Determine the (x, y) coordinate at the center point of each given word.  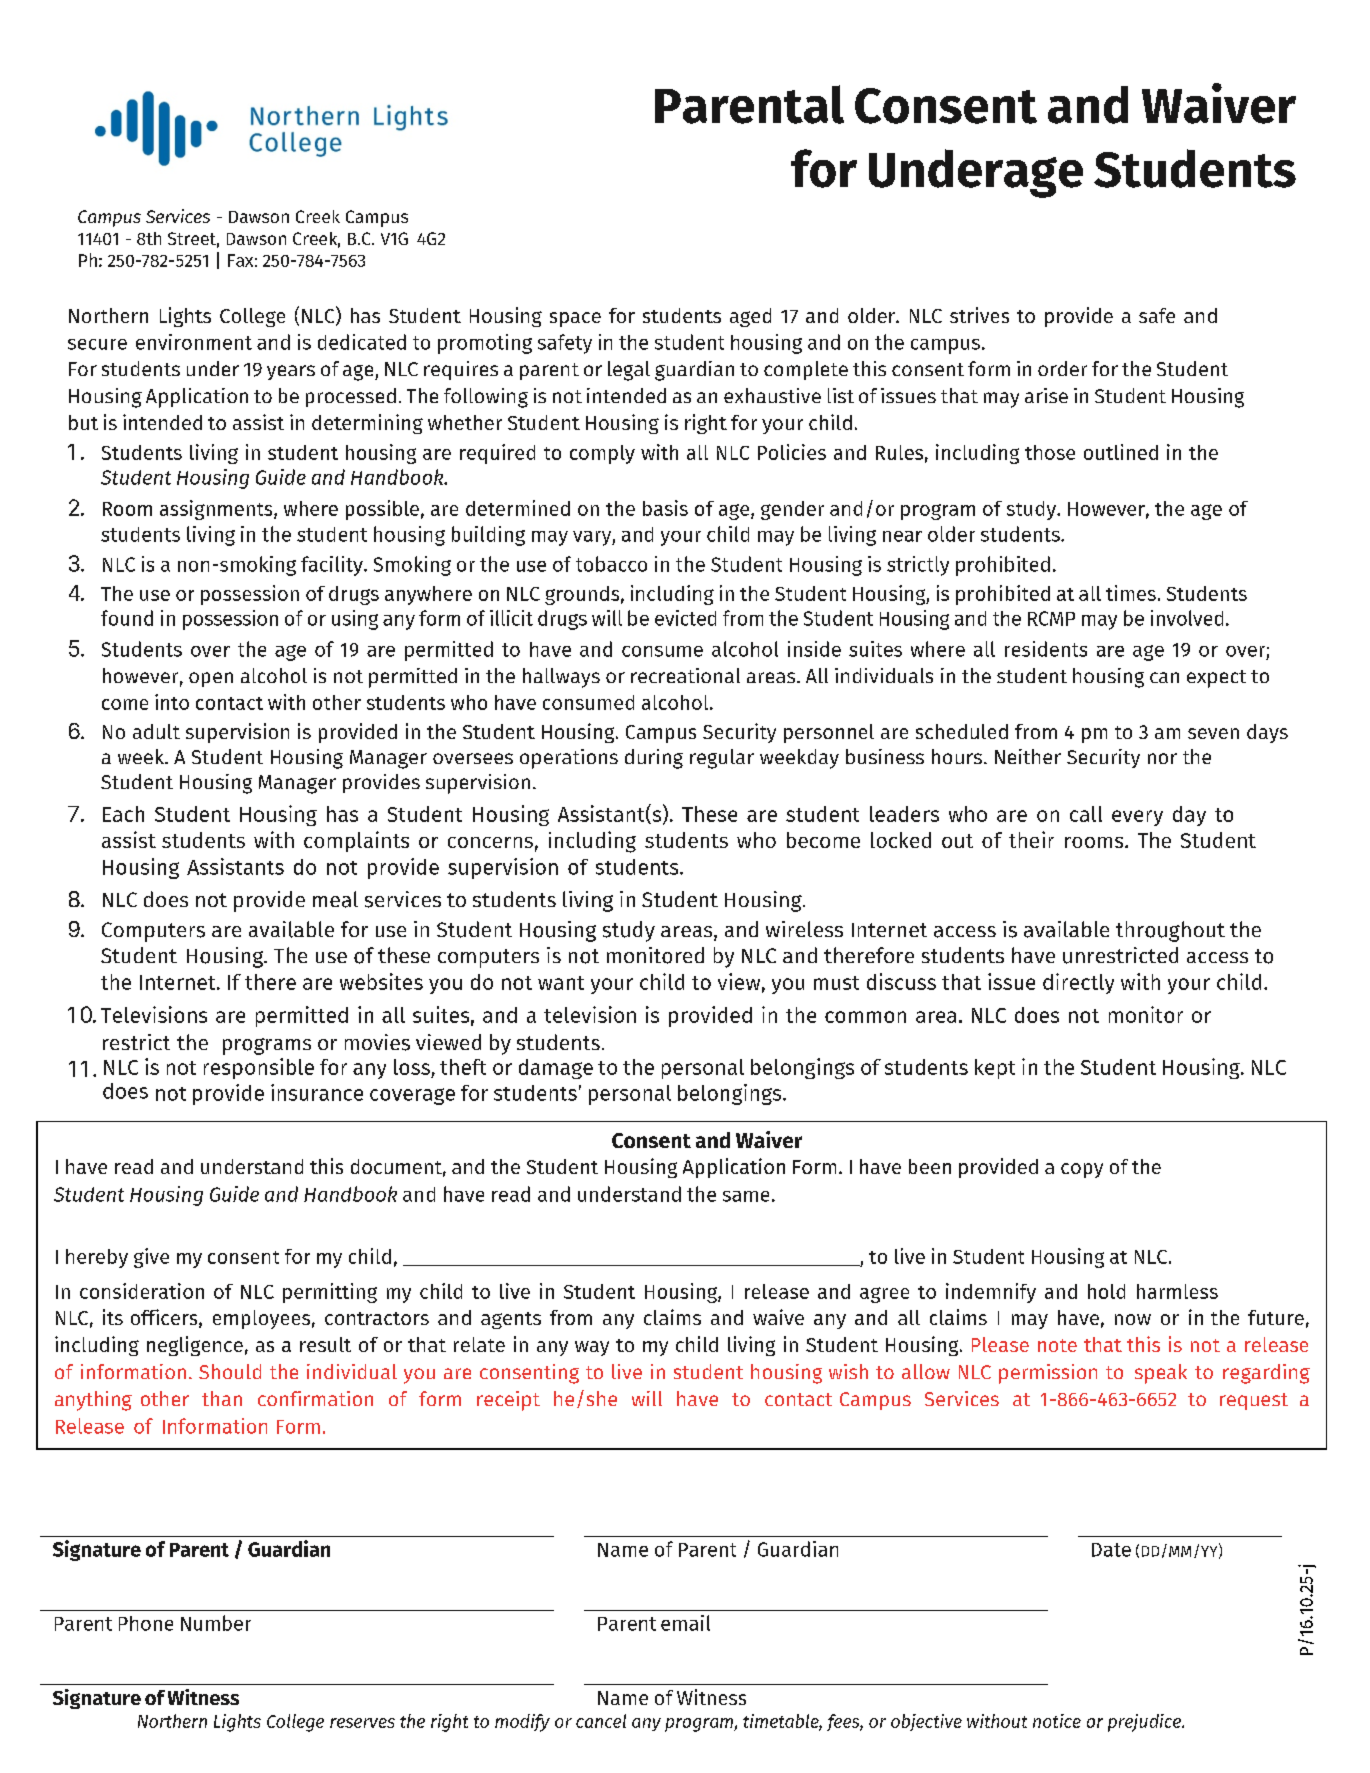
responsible (259, 1068)
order (1062, 368)
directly (1078, 983)
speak (1161, 1374)
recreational (685, 675)
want (561, 983)
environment (194, 342)
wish (848, 1371)
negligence (195, 1346)
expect (1216, 679)
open (211, 679)
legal (629, 371)
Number (216, 1623)
